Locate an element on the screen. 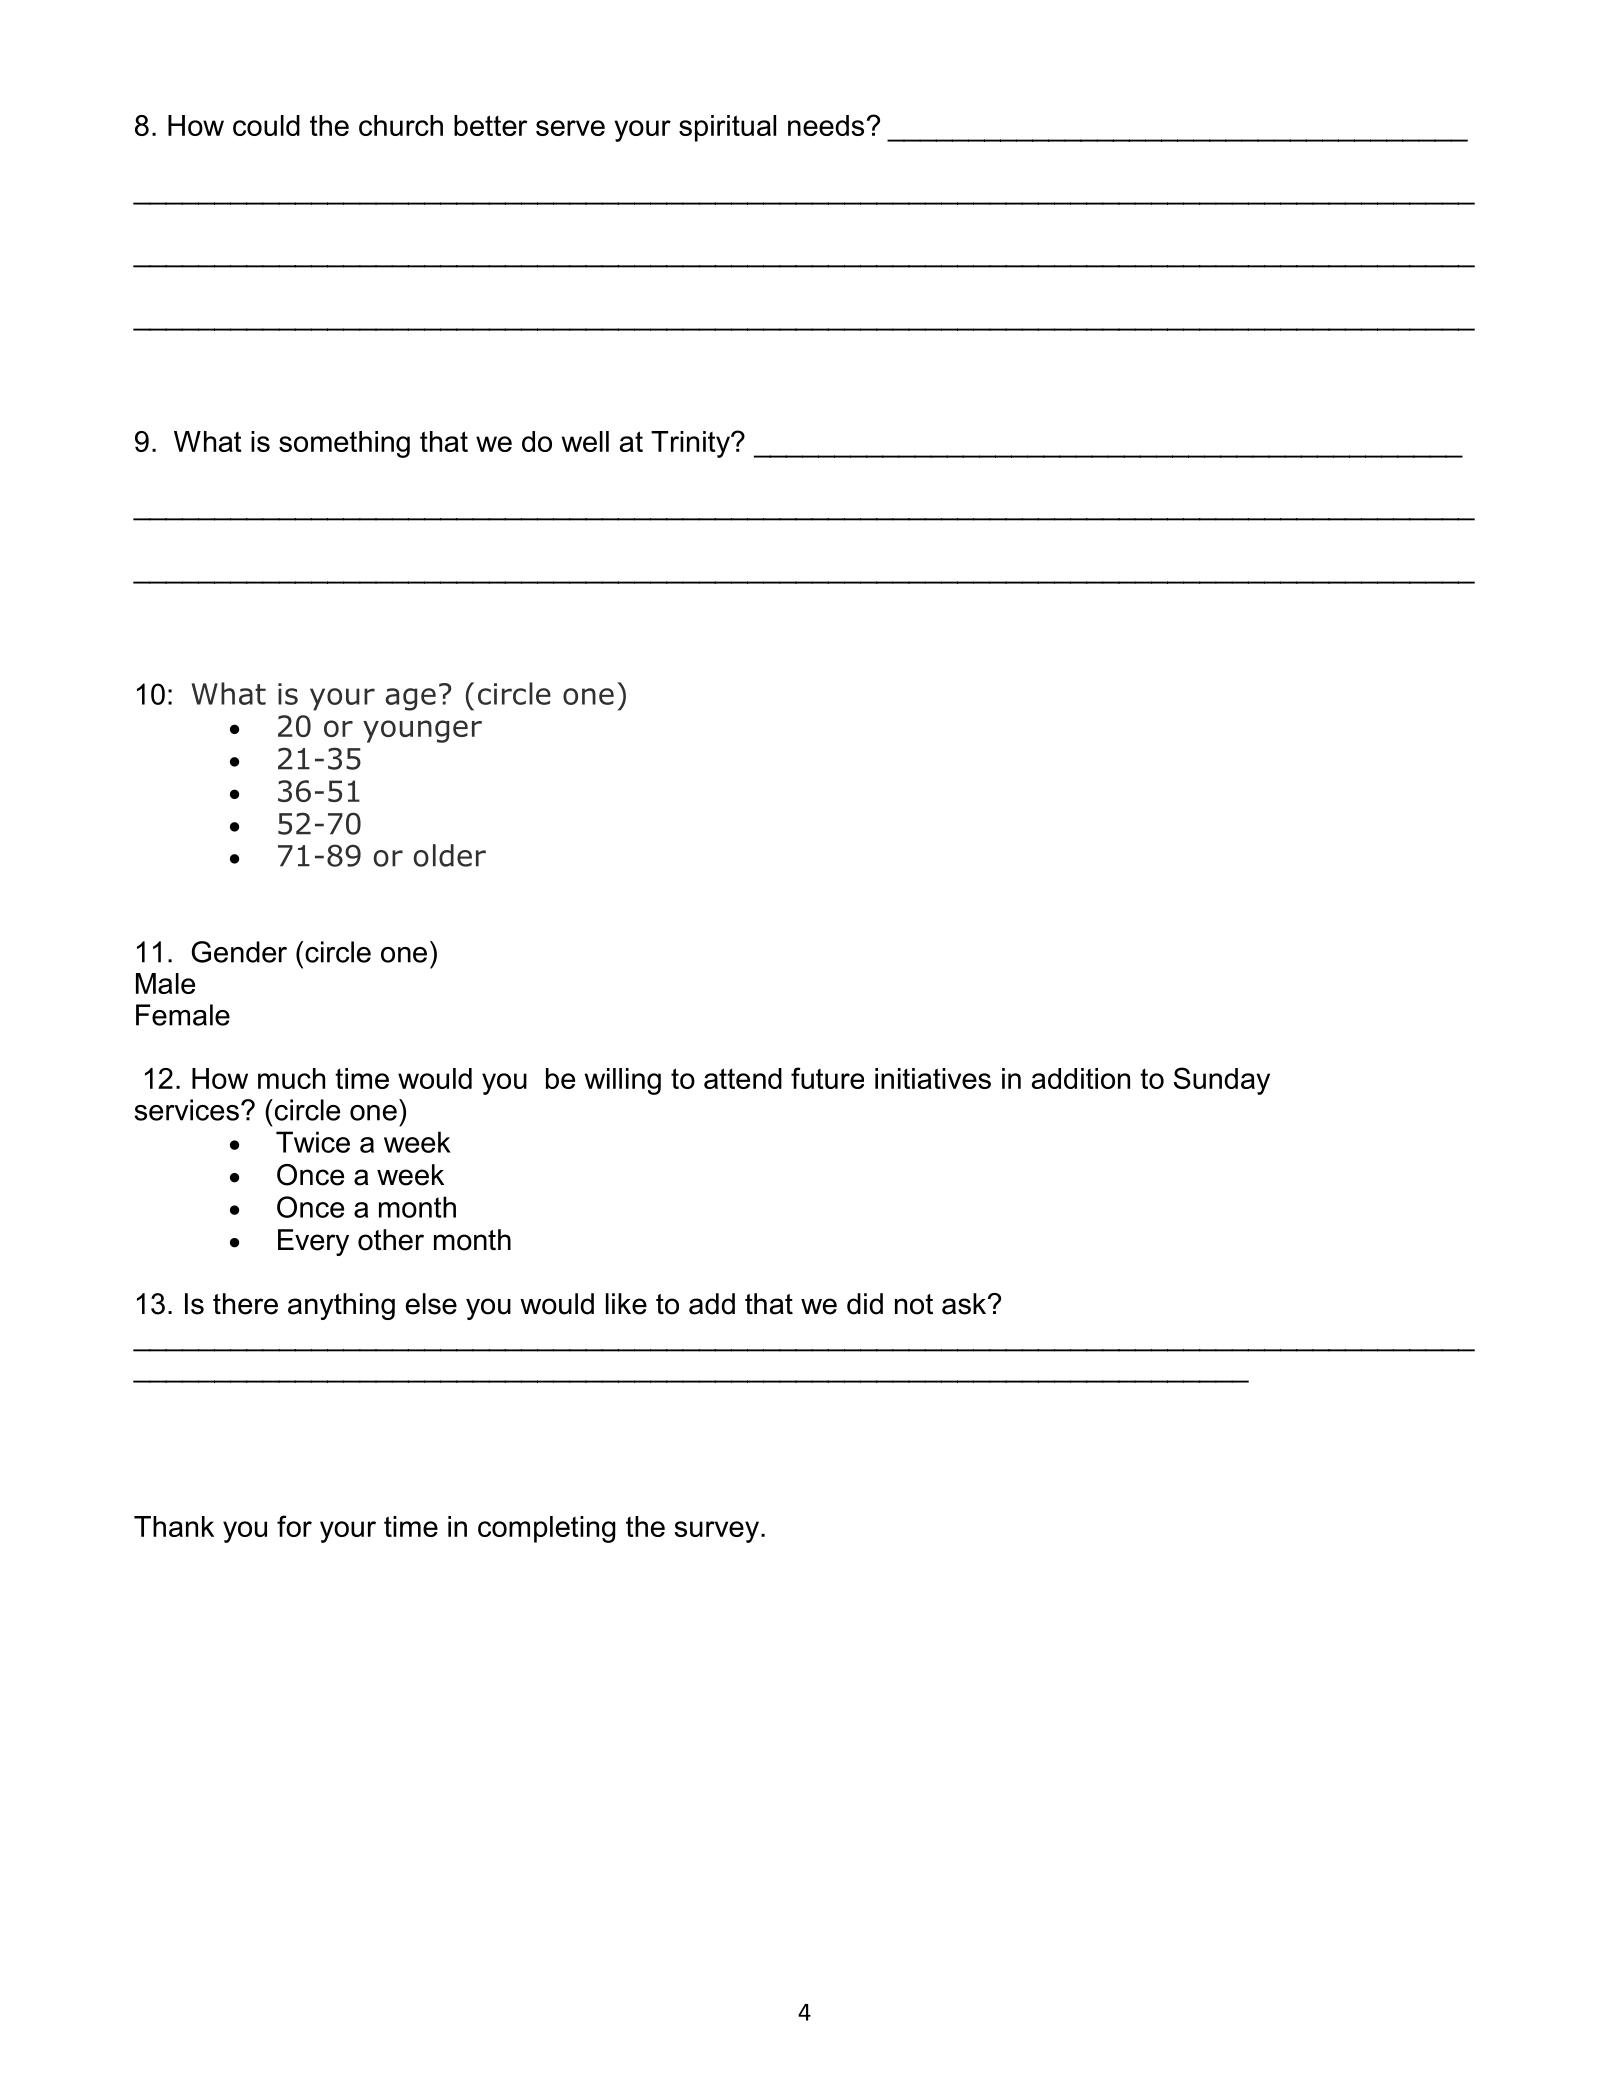 The width and height of the screenshot is (1609, 2082). older is located at coordinates (450, 855).
